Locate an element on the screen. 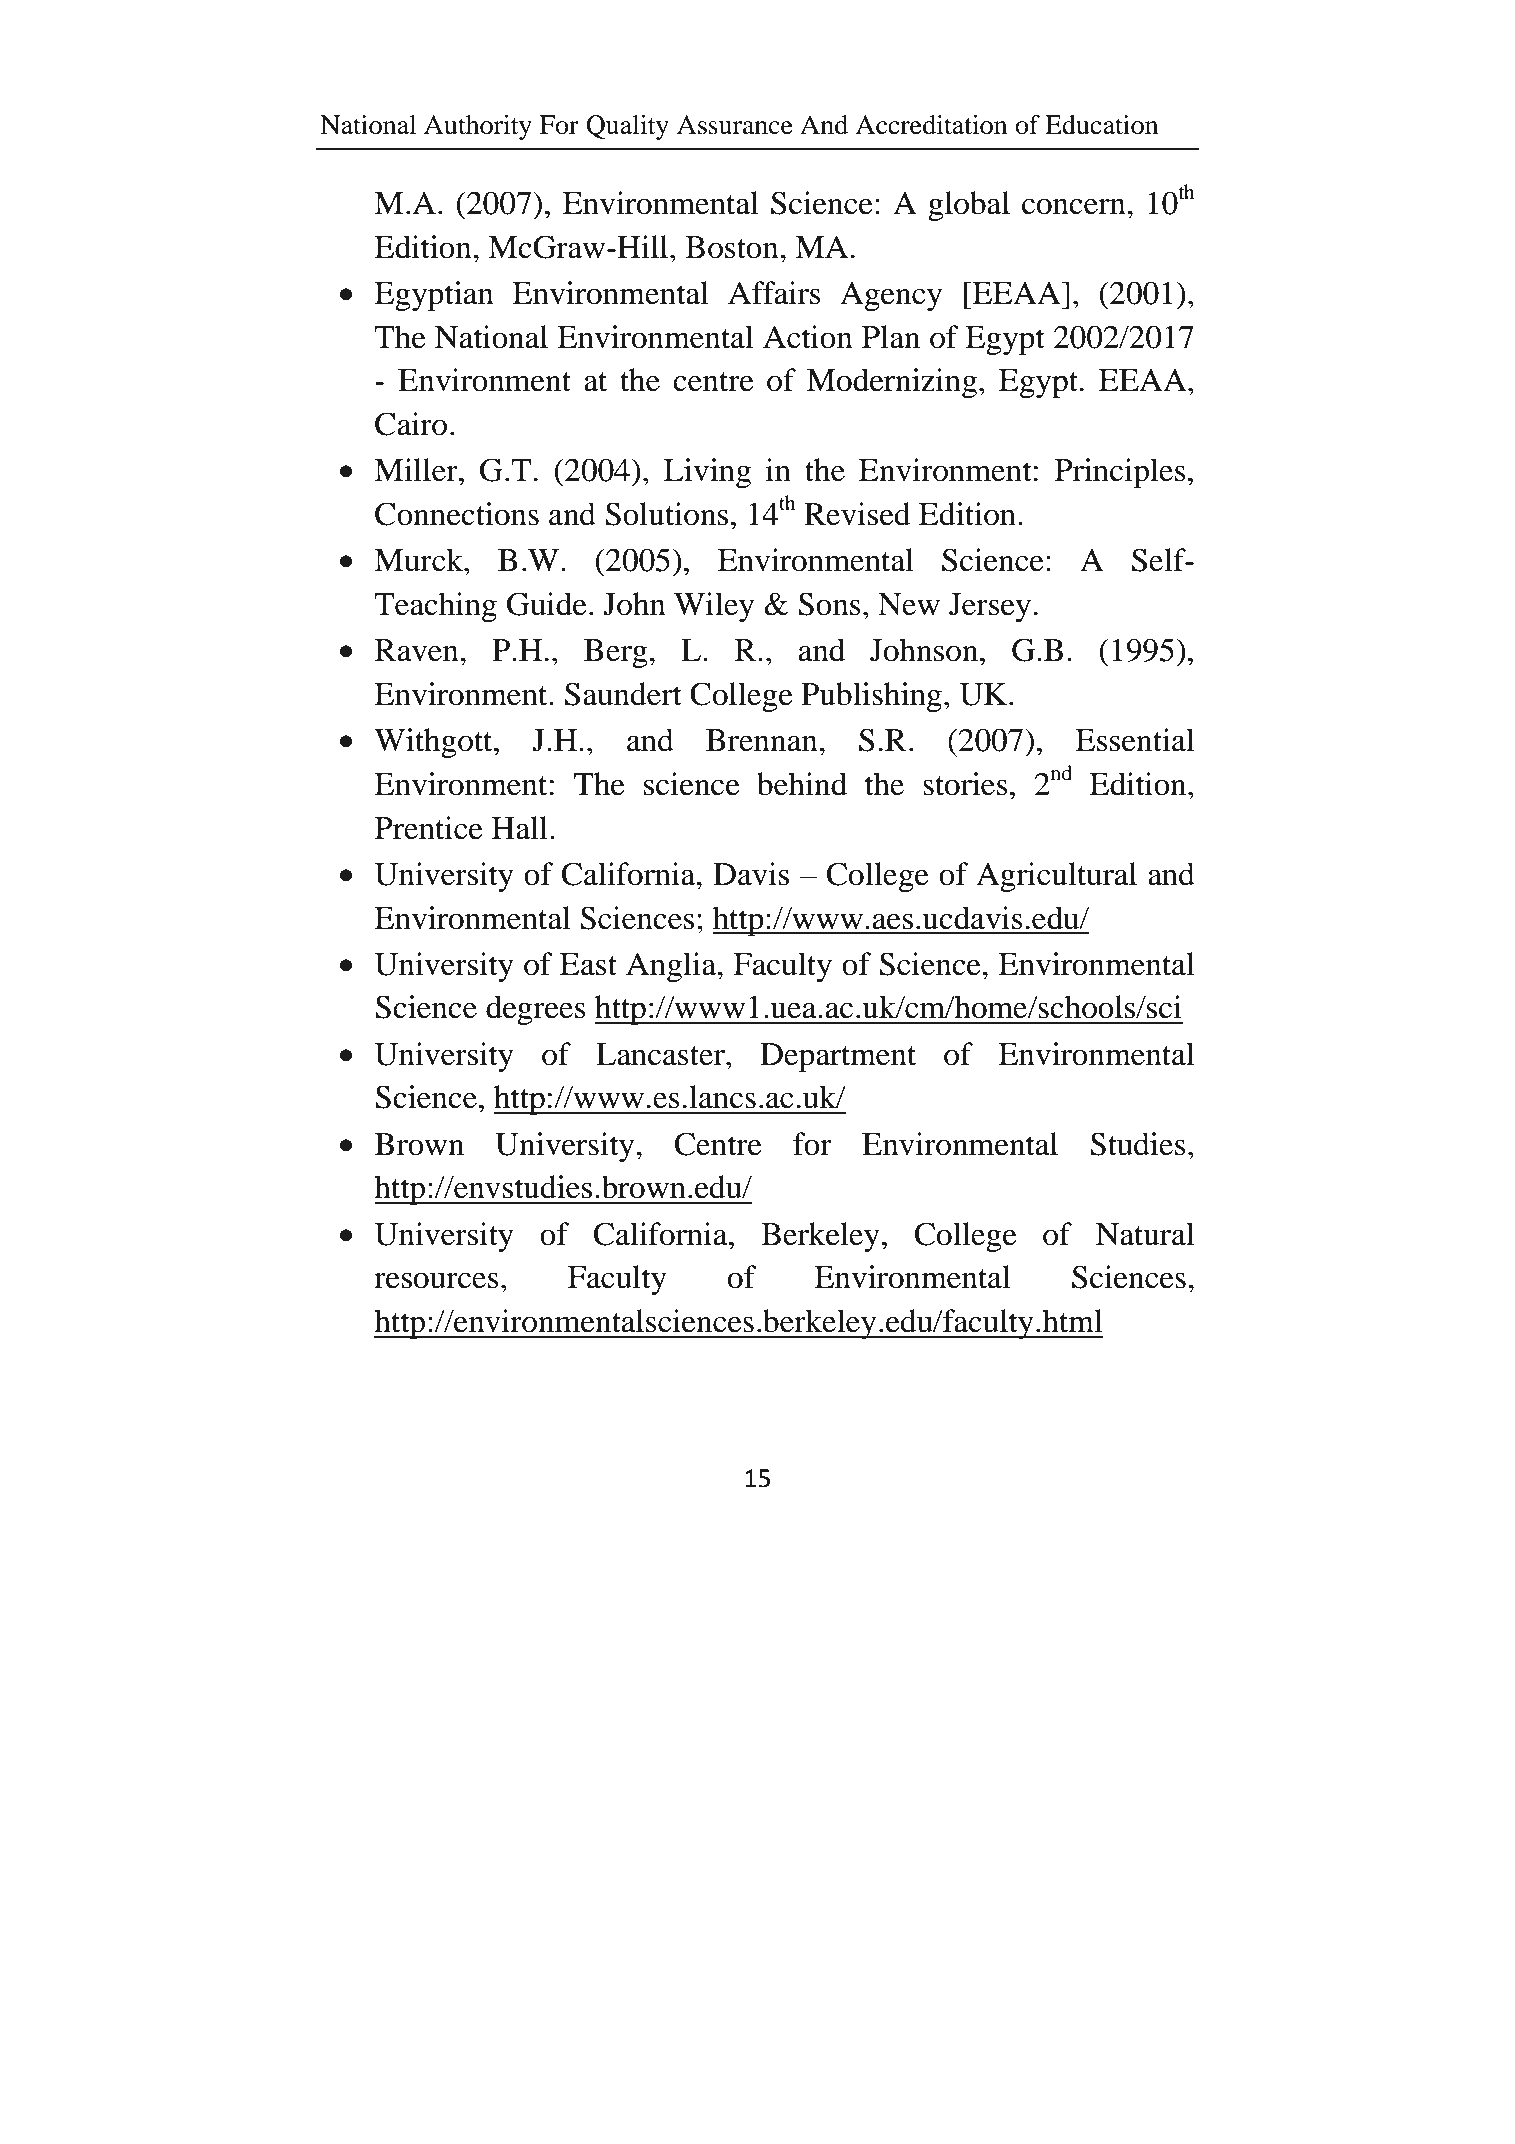 Image resolution: width=1515 pixels, height=2144 pixels. Connections is located at coordinates (457, 514).
